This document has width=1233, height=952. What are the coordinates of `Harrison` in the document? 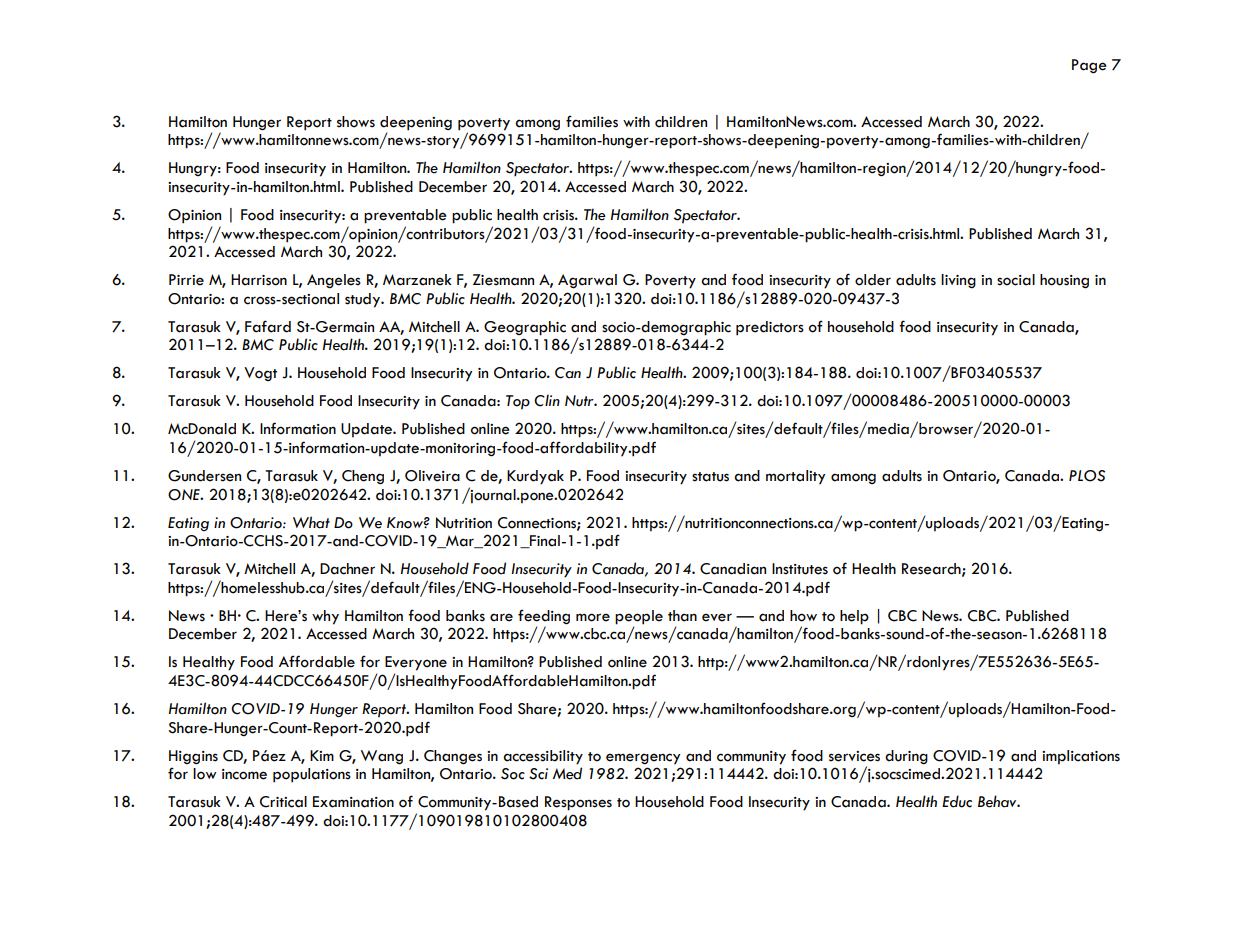 It's located at (259, 280).
